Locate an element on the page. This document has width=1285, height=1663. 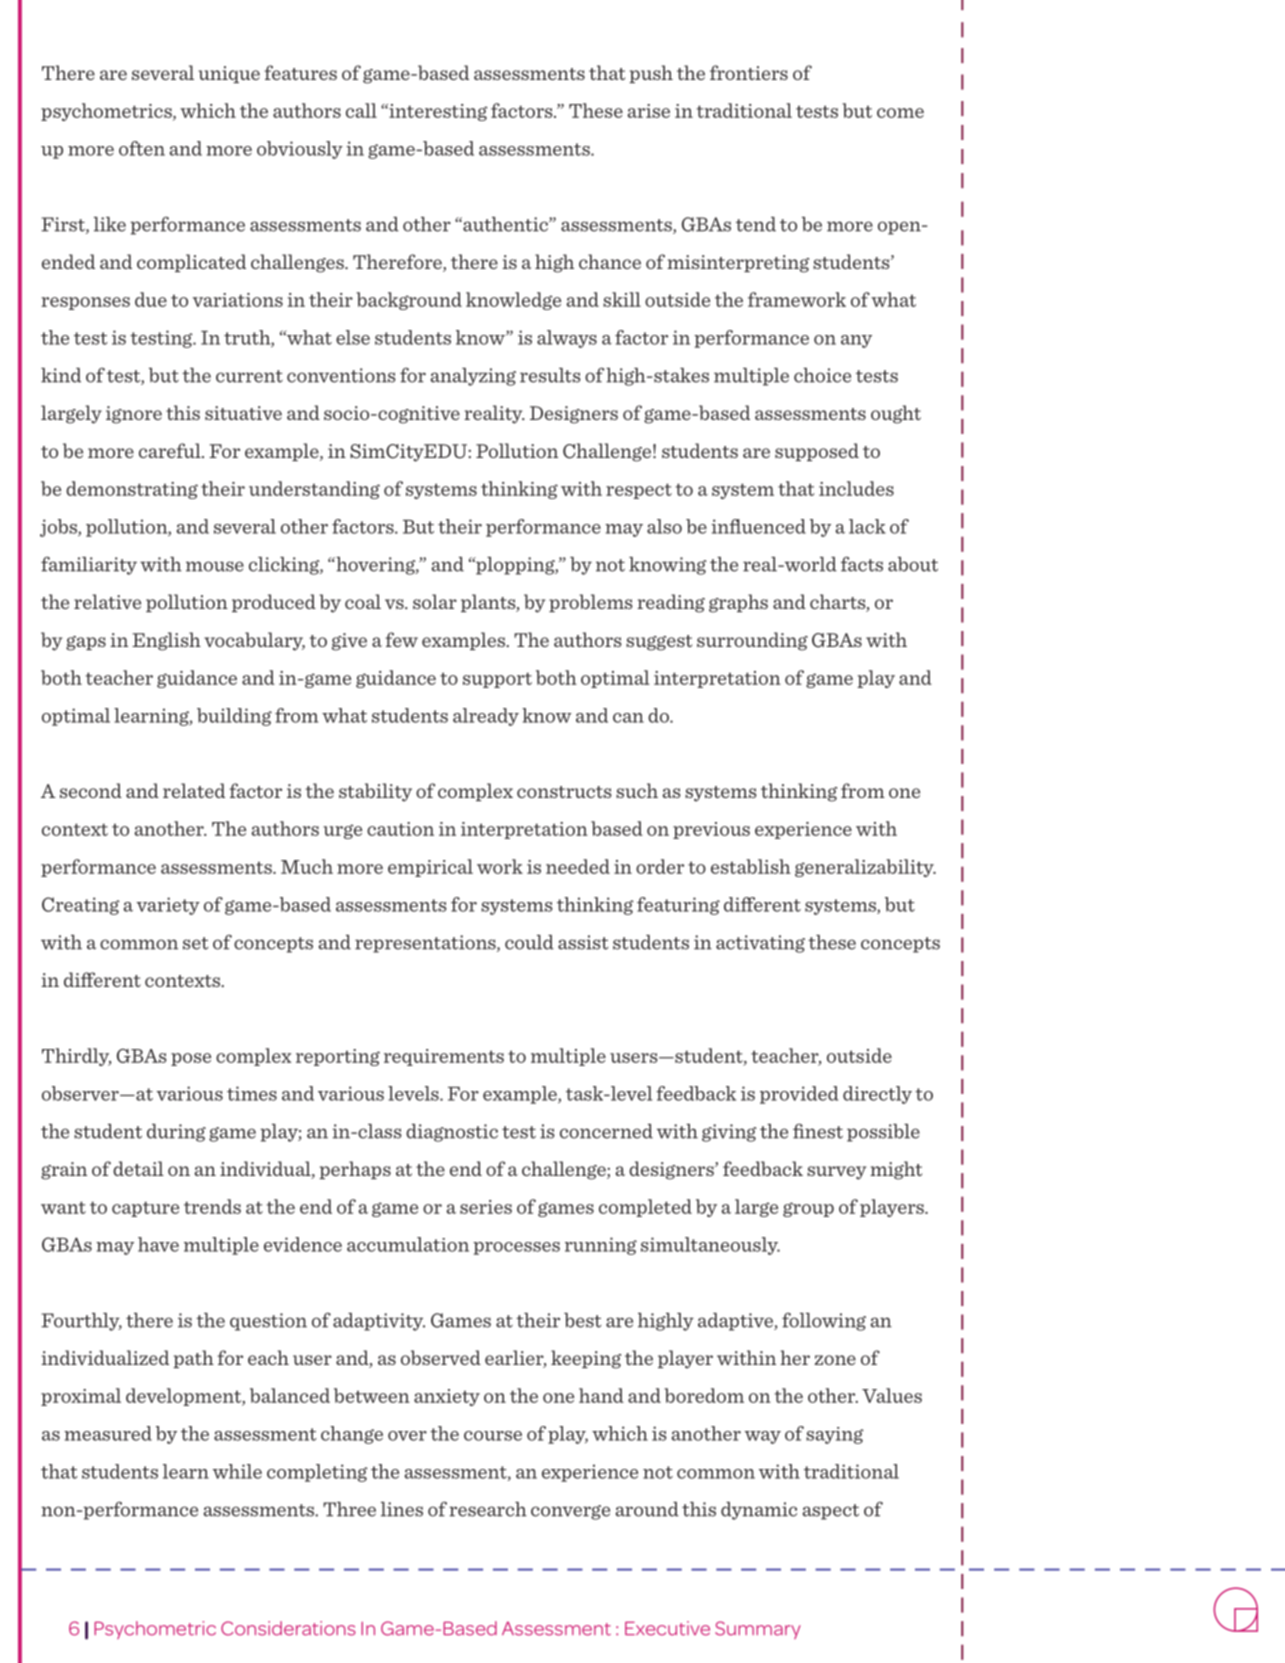
generalizability is located at coordinates (865, 868).
